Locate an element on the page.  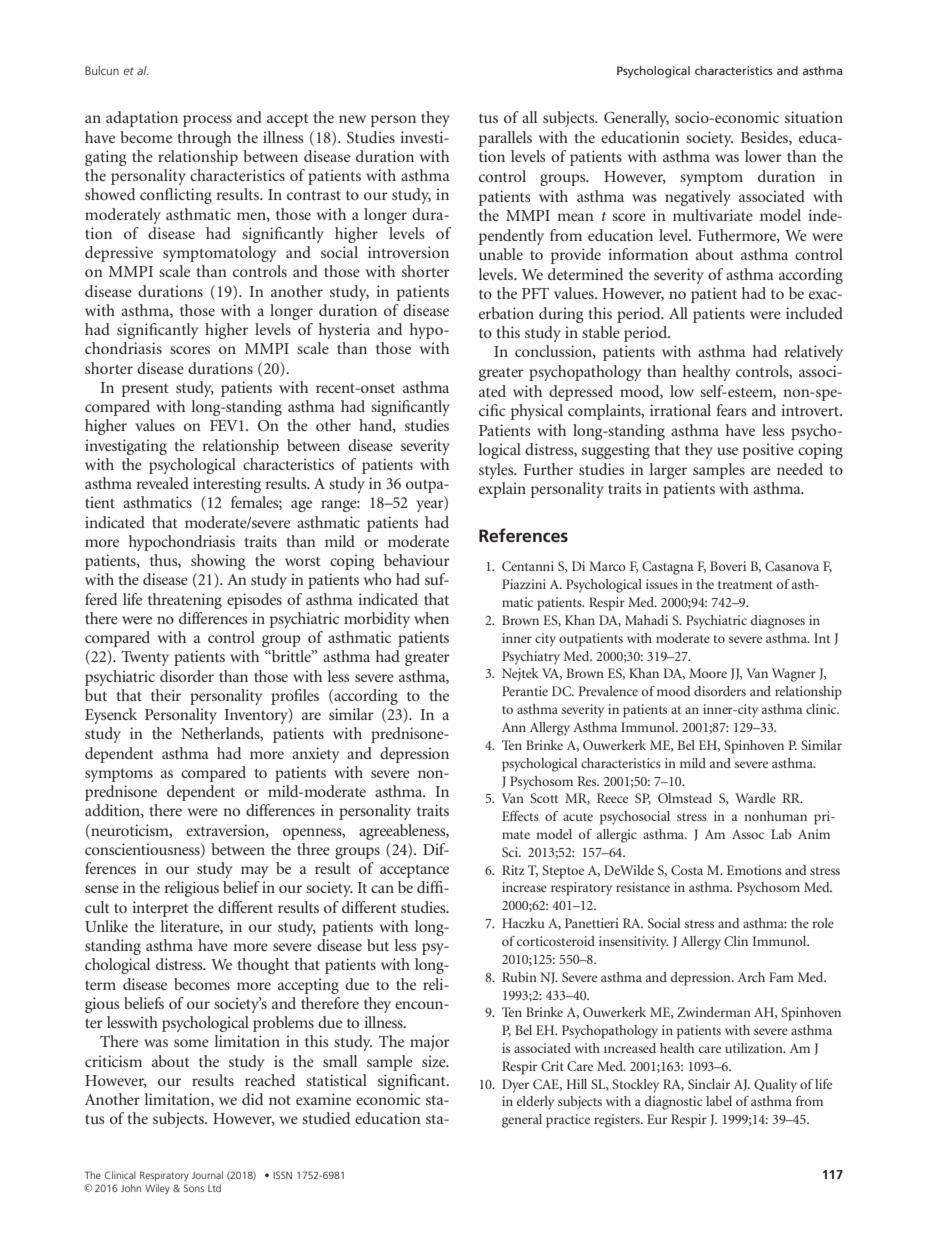
elderly is located at coordinates (535, 1103).
